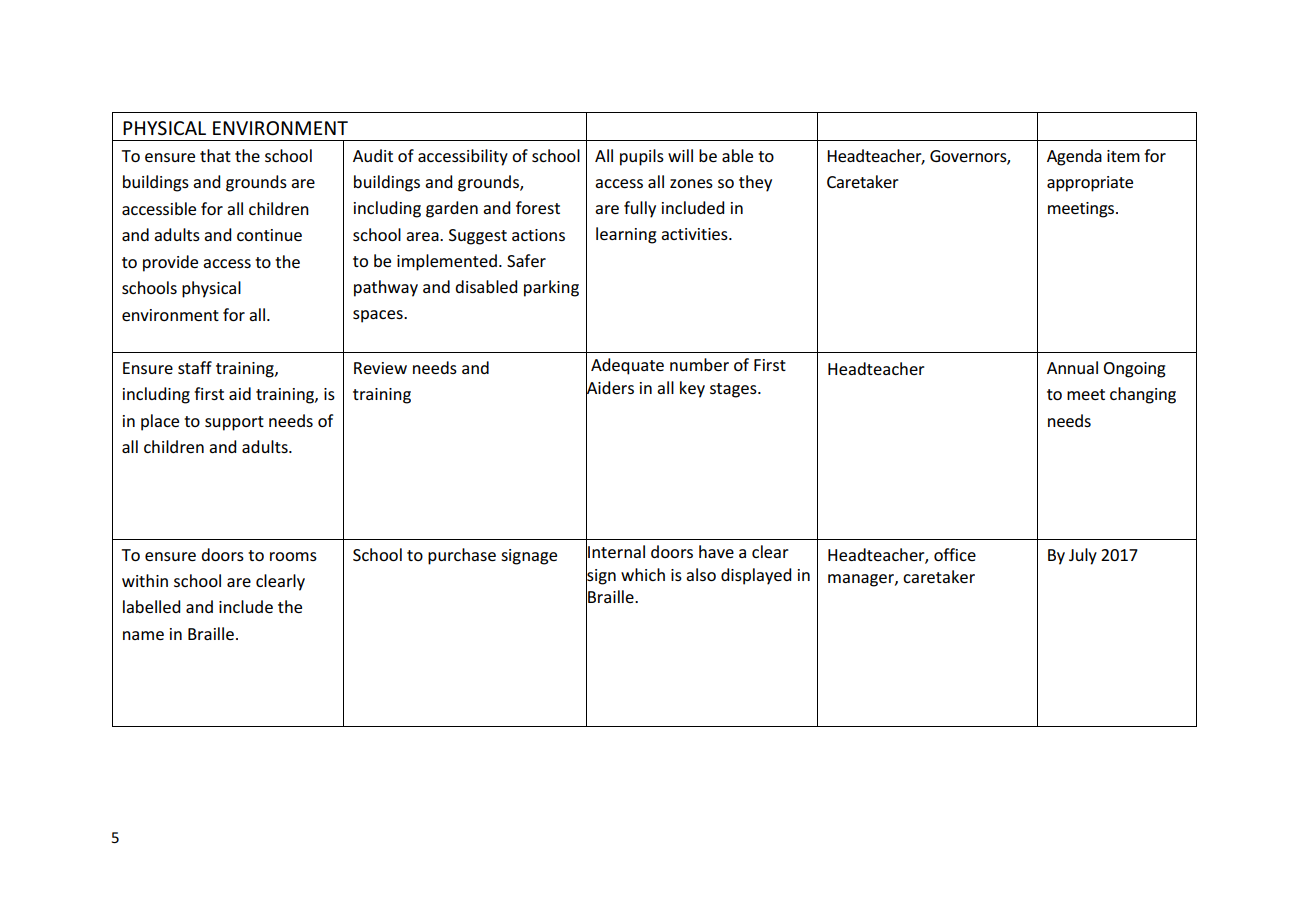 This document has height=924, width=1308. I want to click on support, so click(234, 423).
